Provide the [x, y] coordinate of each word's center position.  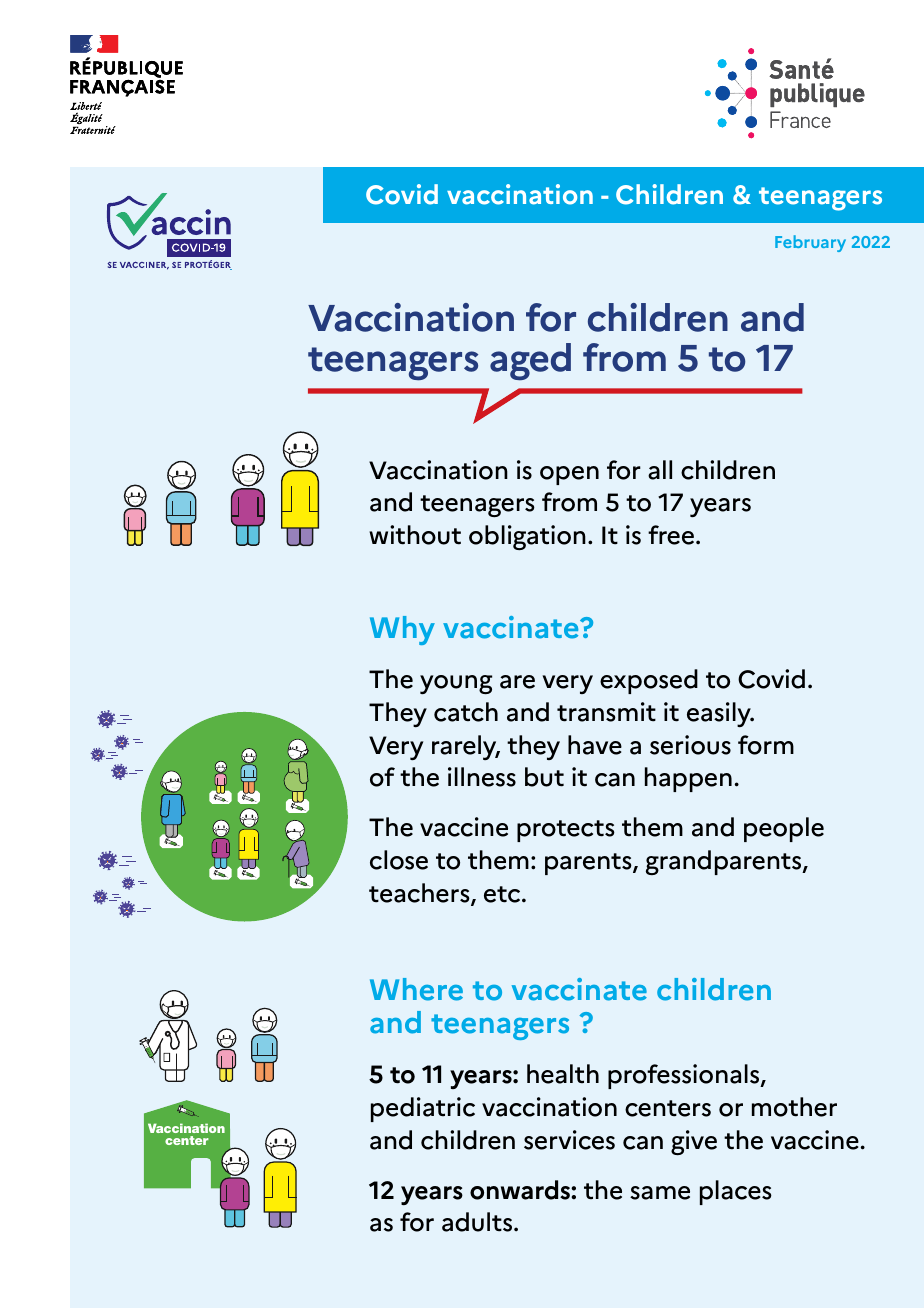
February [810, 243]
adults [478, 1222]
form [766, 745]
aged [530, 362]
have [595, 745]
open [569, 475]
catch [466, 712]
